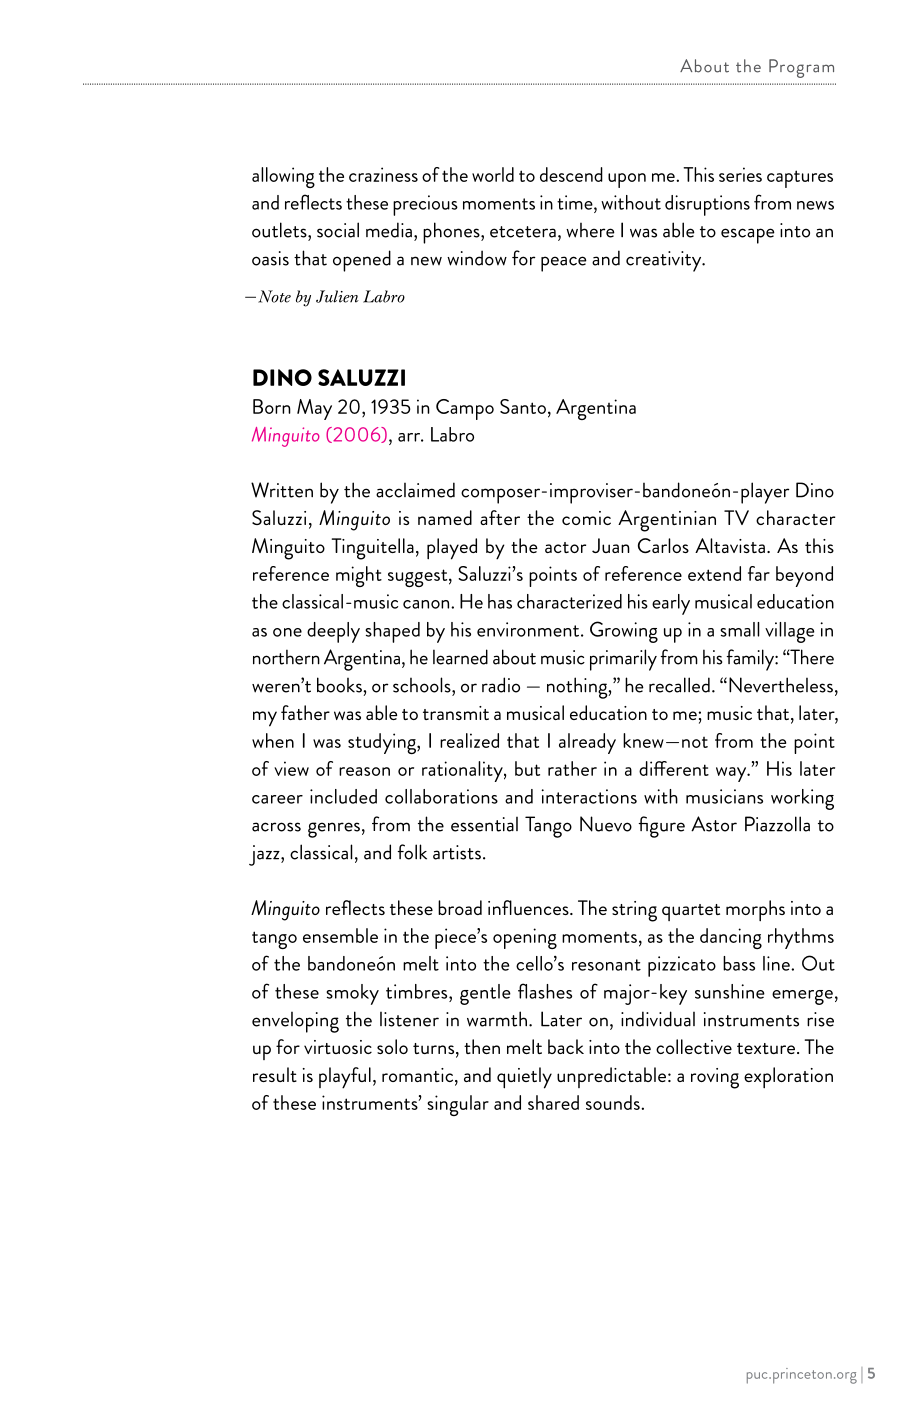  Describe the element at coordinates (748, 236) in the screenshot. I see `escape` at that location.
